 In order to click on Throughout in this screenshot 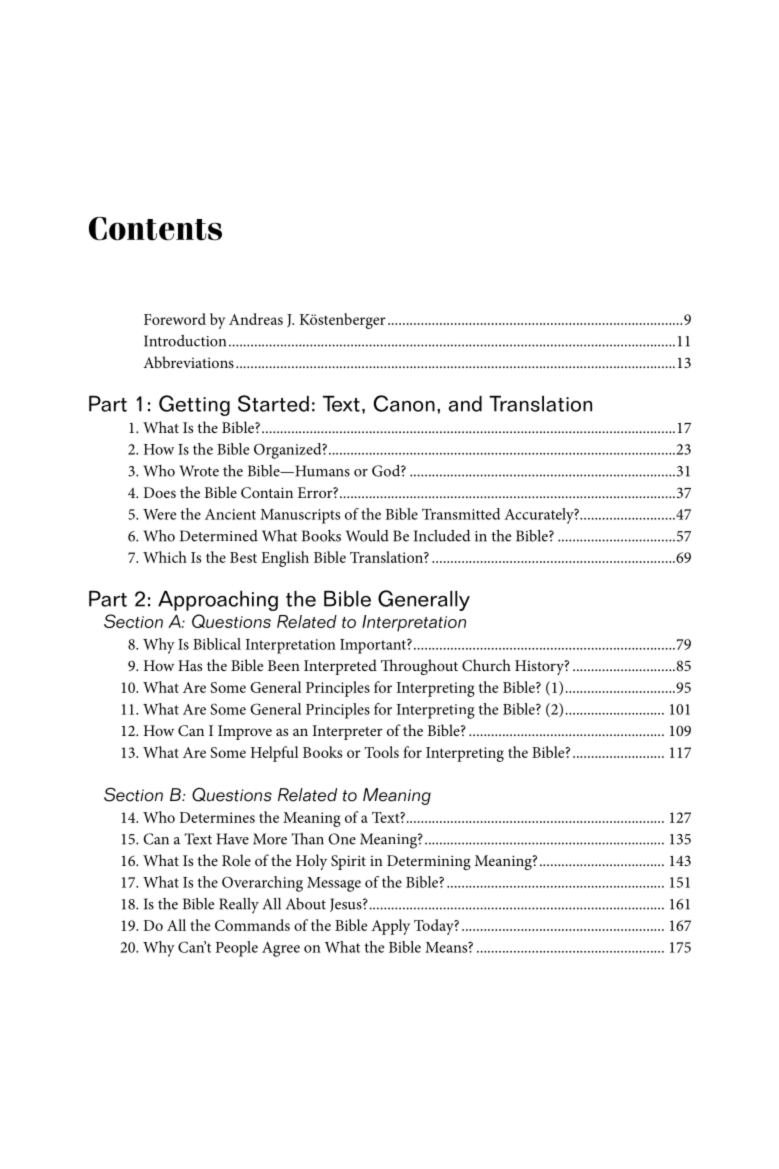, I will do `click(419, 667)`.
